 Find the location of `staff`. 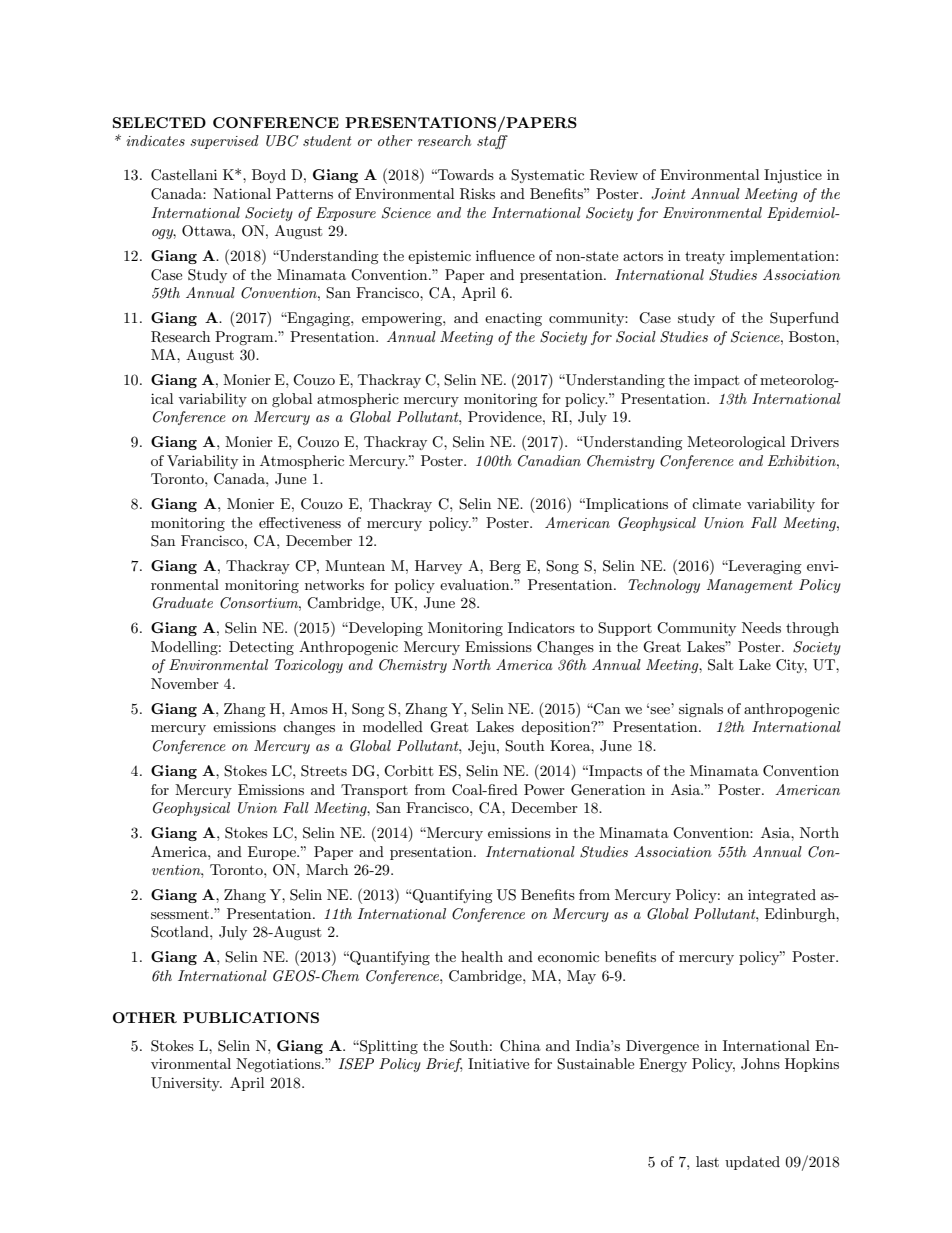

staff is located at coordinates (492, 142).
